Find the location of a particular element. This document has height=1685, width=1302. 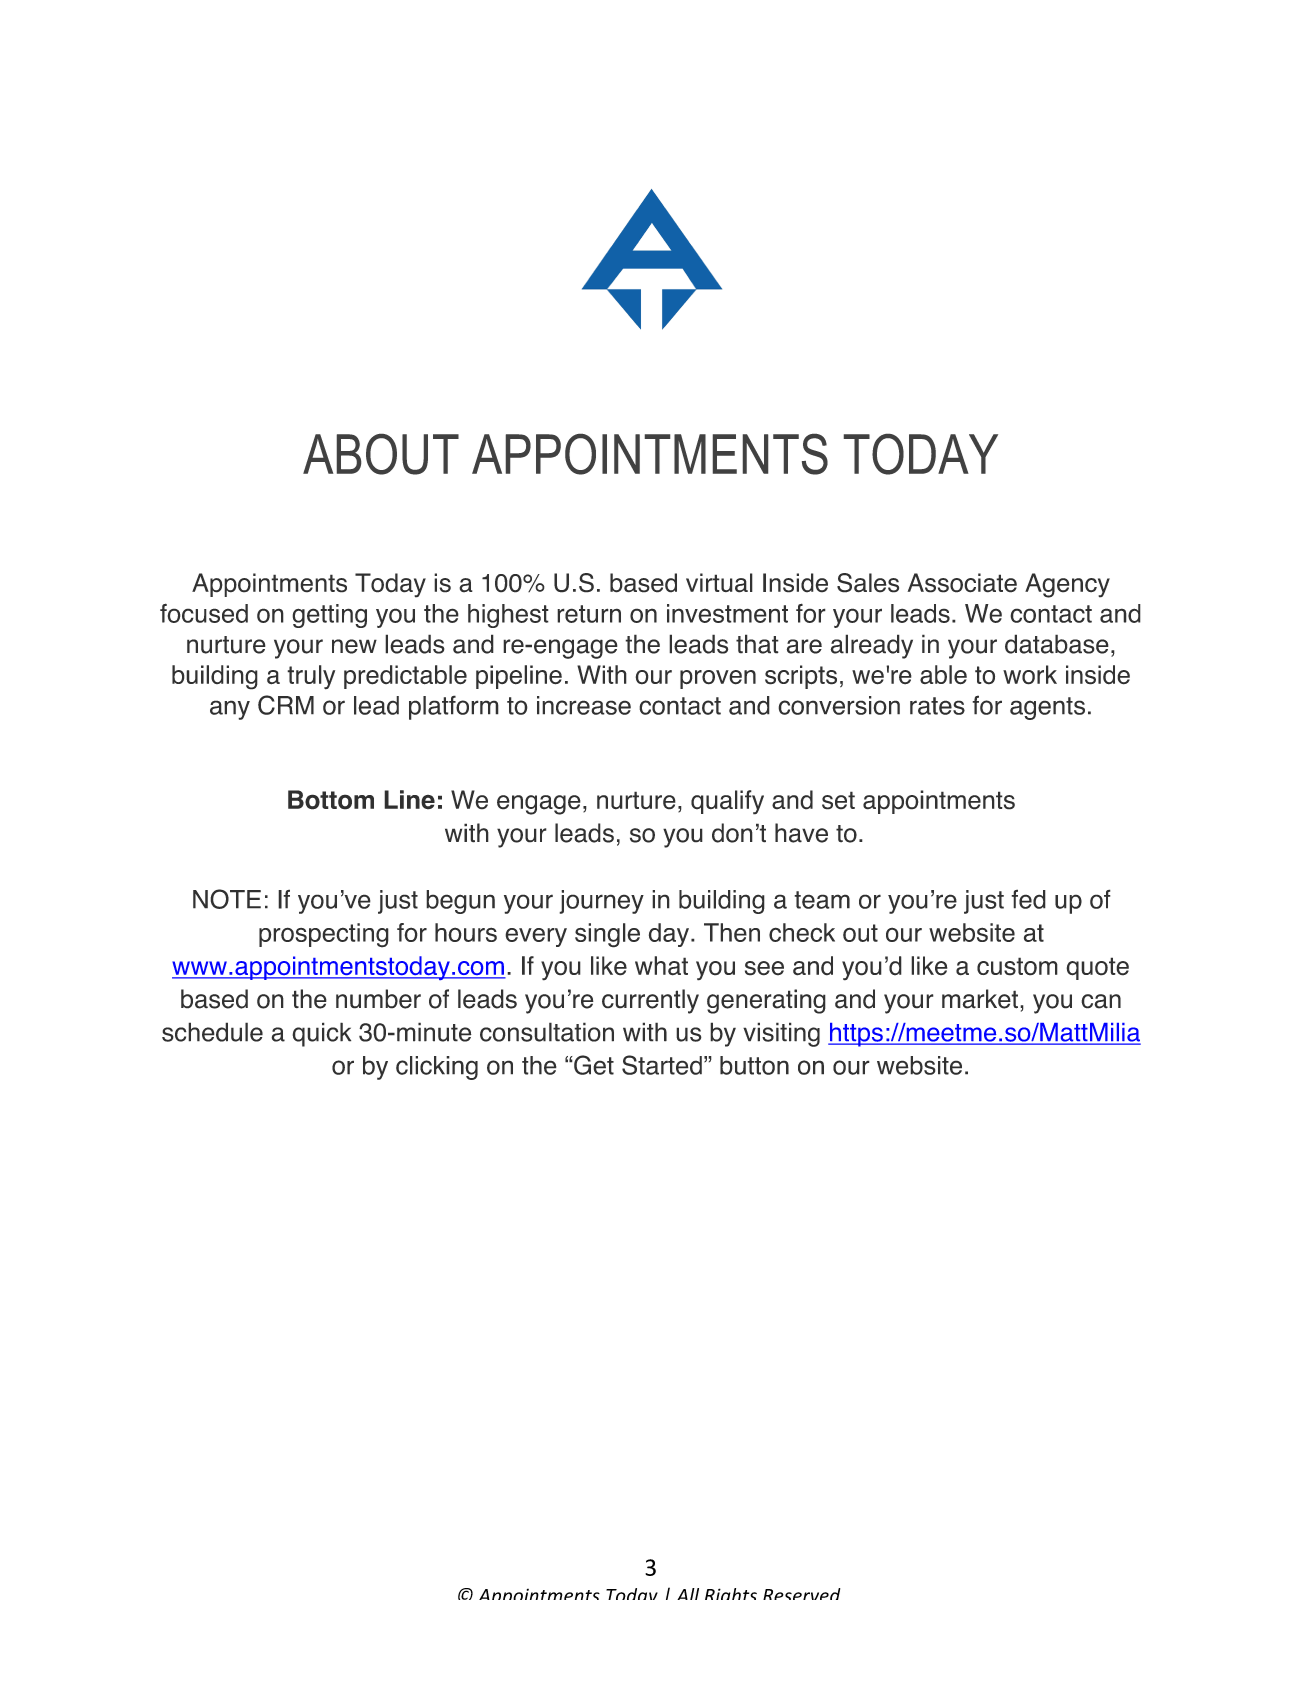

virtual is located at coordinates (719, 583).
